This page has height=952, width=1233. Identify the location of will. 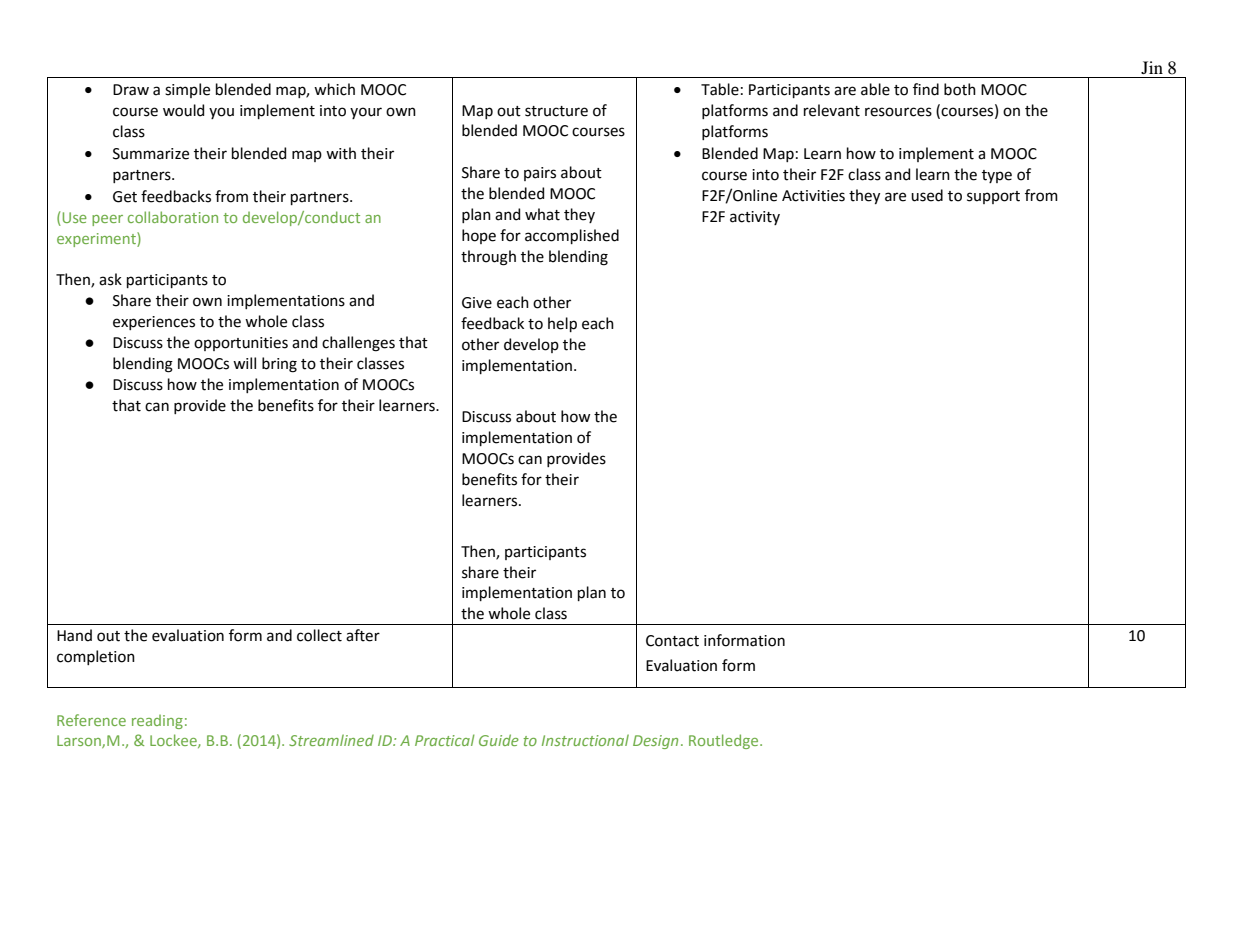
(244, 363).
